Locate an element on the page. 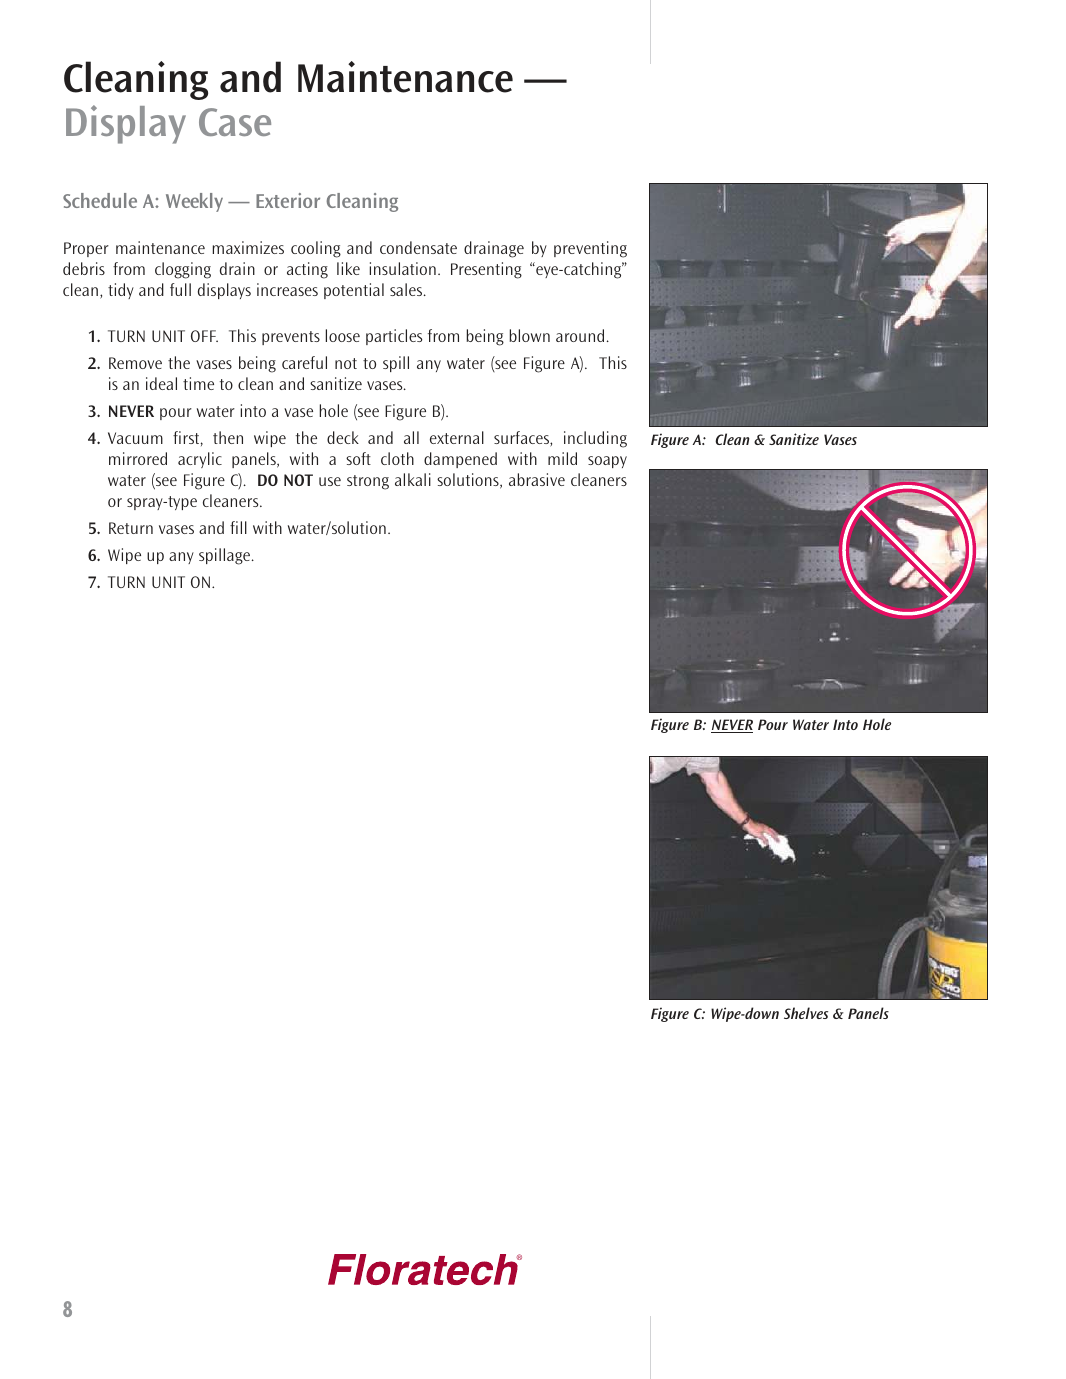 This document has height=1379, width=1066. particles is located at coordinates (394, 337).
